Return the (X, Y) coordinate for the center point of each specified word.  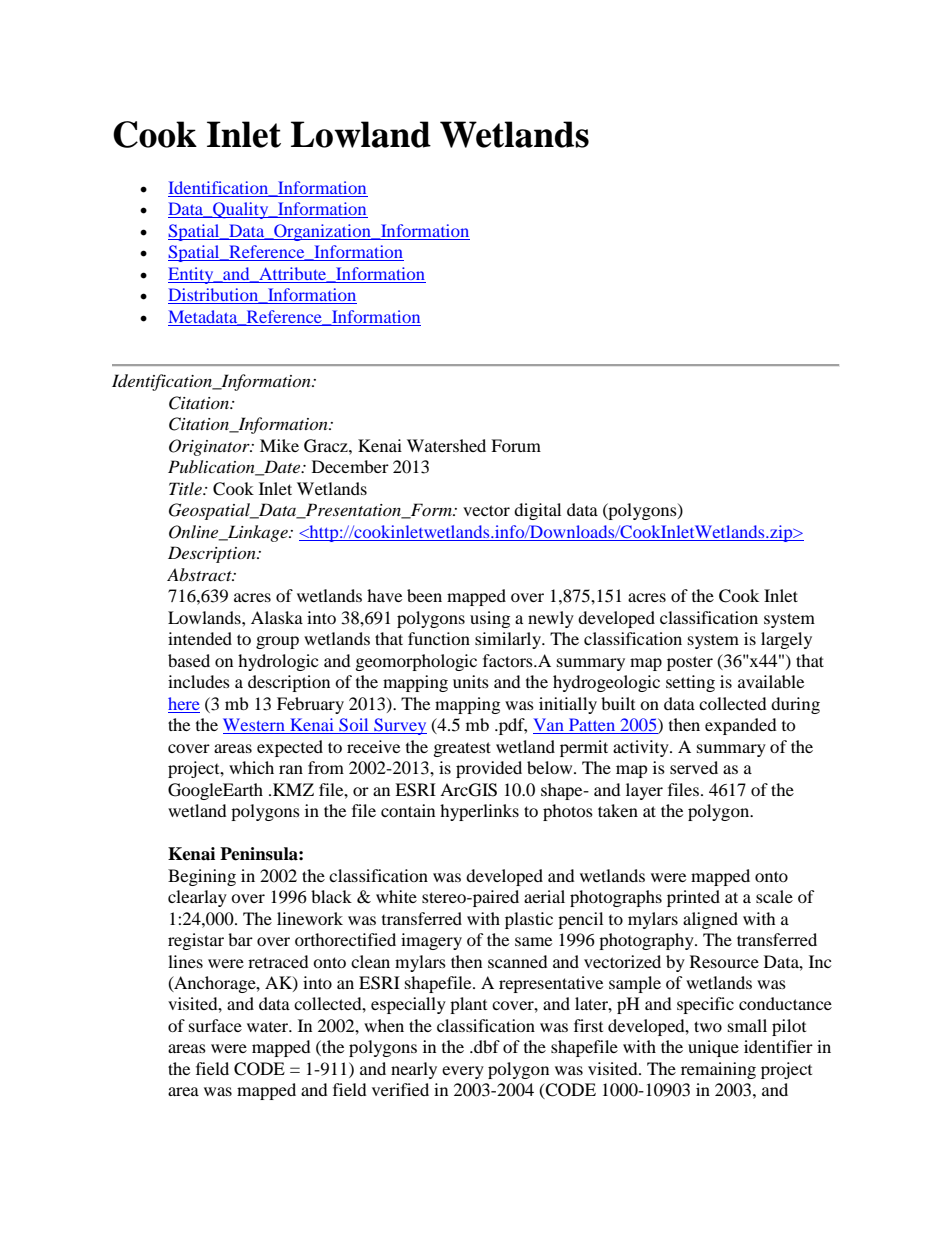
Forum (516, 445)
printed (693, 898)
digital (537, 511)
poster (690, 663)
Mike (279, 445)
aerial (544, 896)
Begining (202, 877)
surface (215, 1025)
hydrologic (278, 662)
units (471, 681)
